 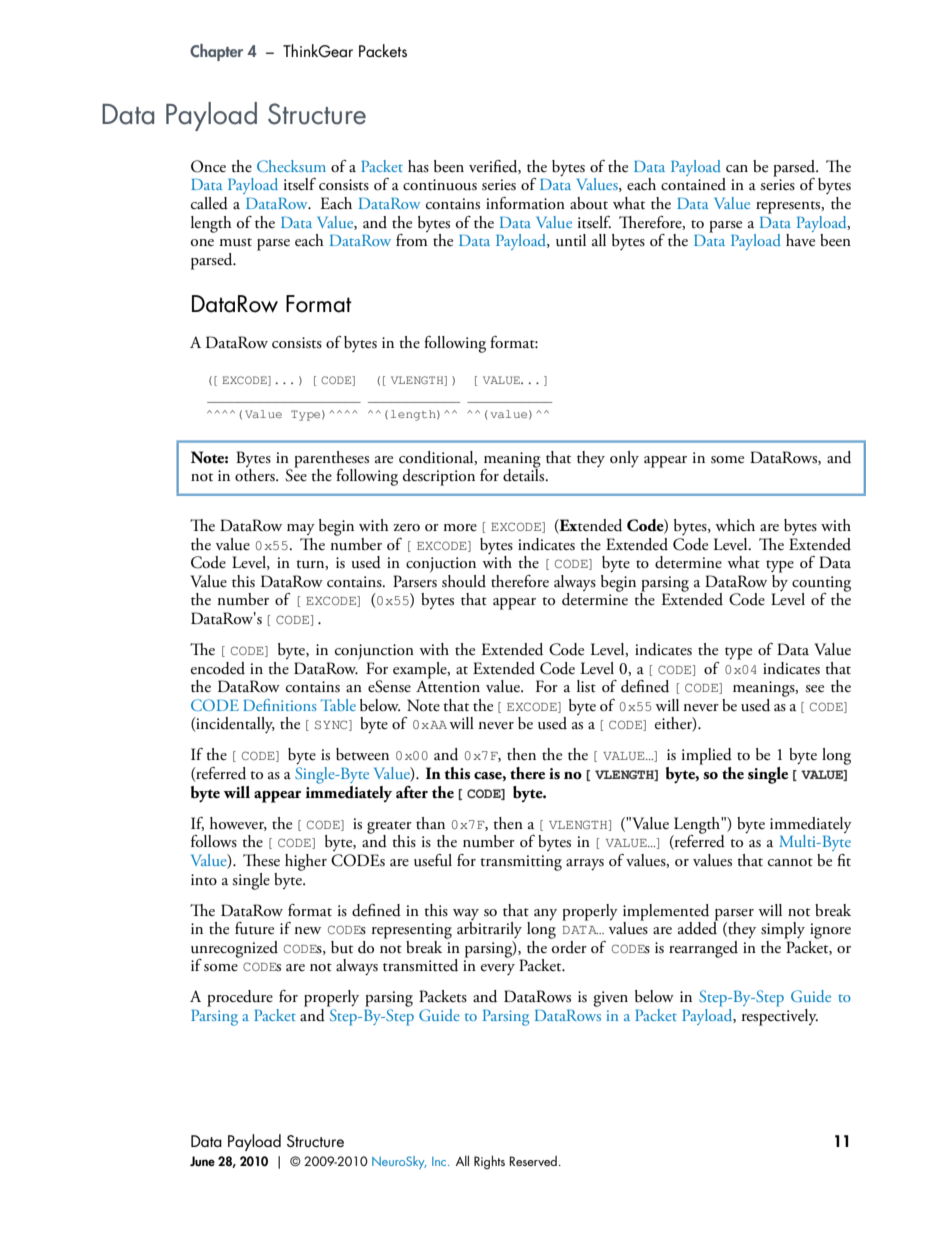 What do you see at coordinates (418, 166) in the page?
I see `has` at bounding box center [418, 166].
